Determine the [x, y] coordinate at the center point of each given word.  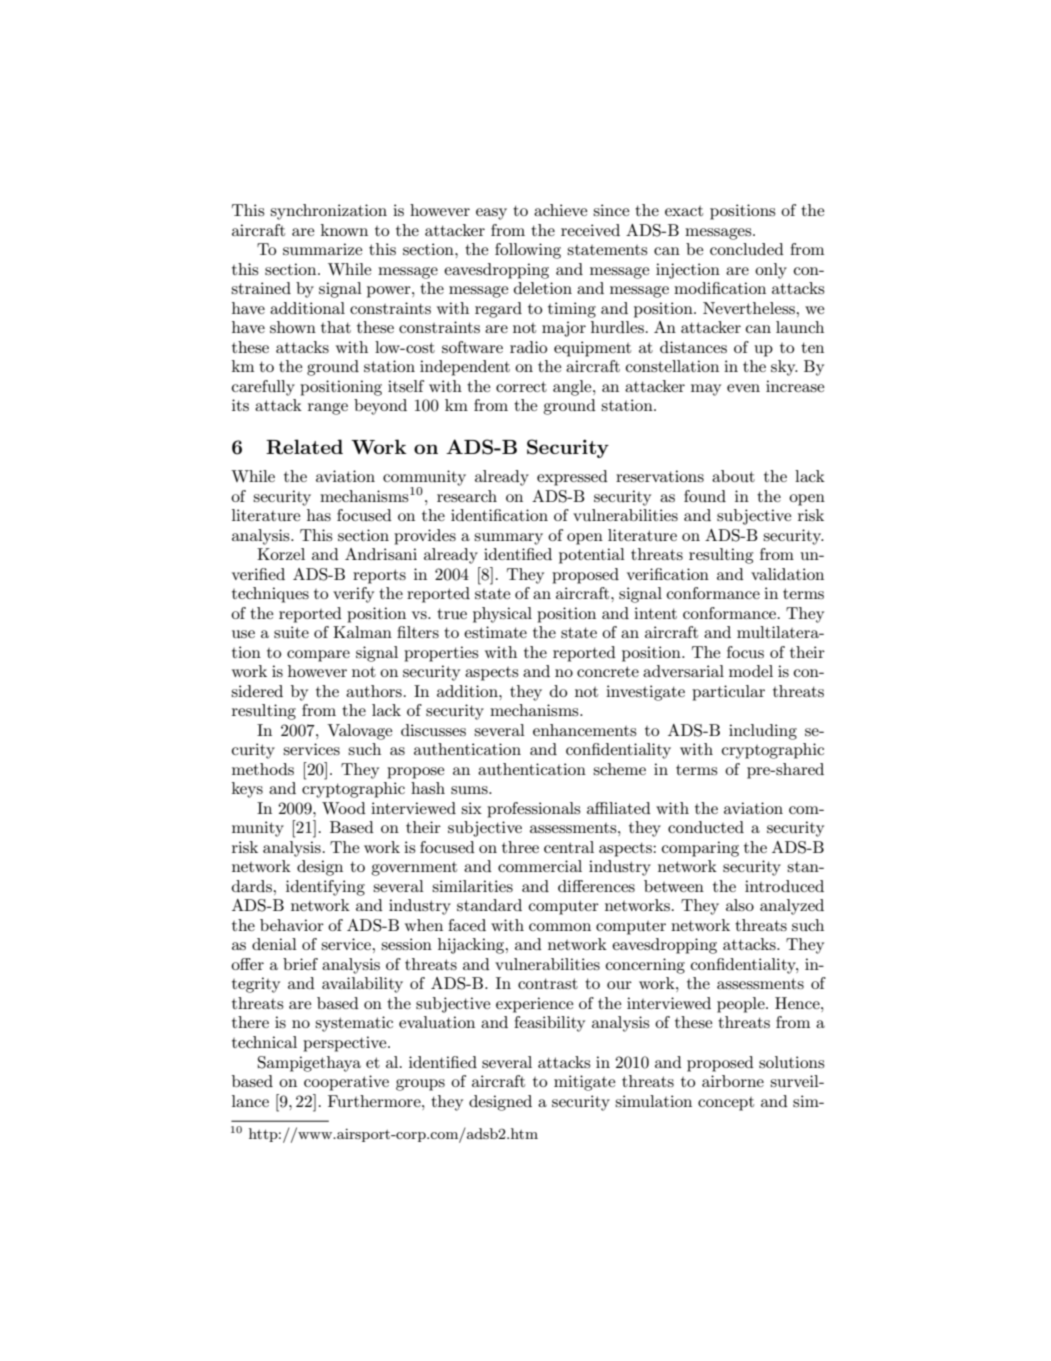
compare [318, 656]
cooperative [346, 1083]
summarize [322, 249]
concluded [747, 249]
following [528, 251]
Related [304, 447]
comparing [700, 849]
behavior [292, 925]
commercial [540, 866]
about [733, 476]
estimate [495, 632]
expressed [572, 478]
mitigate [584, 1083]
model [751, 671]
